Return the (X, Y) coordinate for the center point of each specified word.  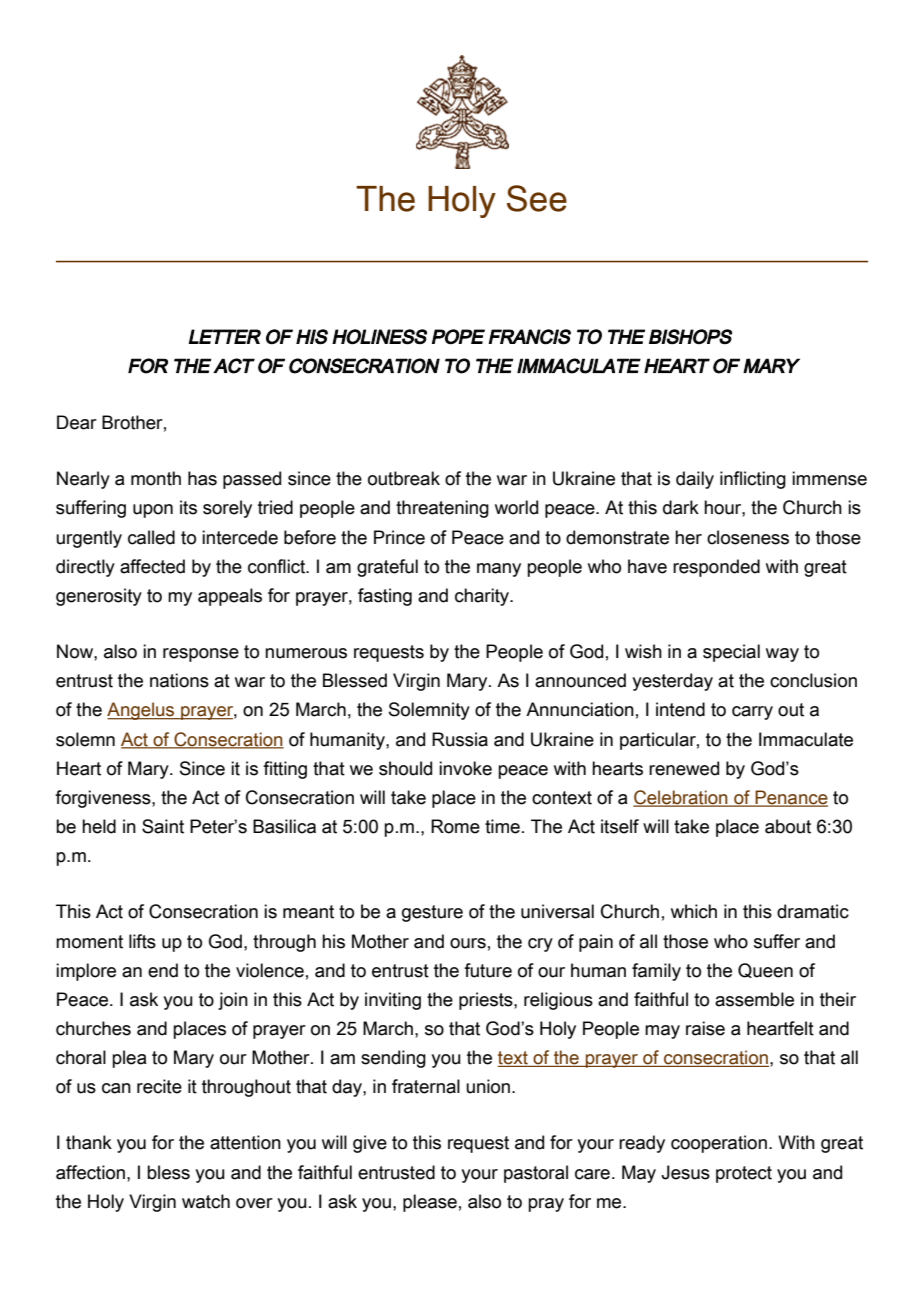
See (537, 198)
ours (468, 943)
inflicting (753, 480)
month (156, 478)
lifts (142, 941)
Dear (77, 422)
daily (695, 480)
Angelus (142, 711)
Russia (460, 739)
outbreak (404, 478)
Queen (765, 970)
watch (206, 1201)
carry (752, 713)
